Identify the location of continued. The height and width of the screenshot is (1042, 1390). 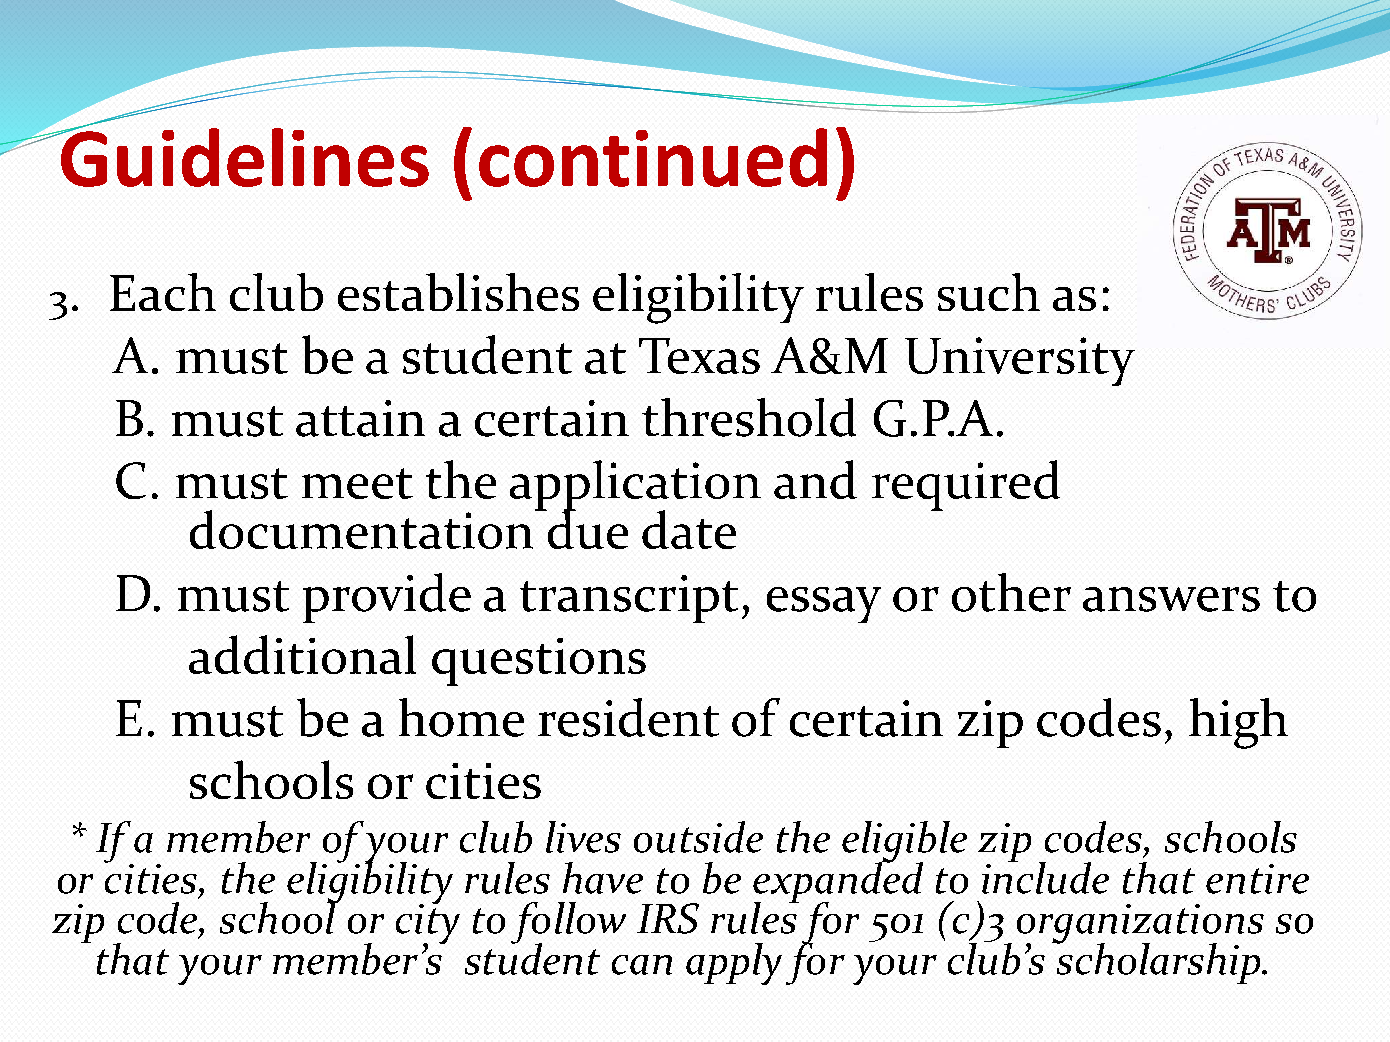
(653, 157).
